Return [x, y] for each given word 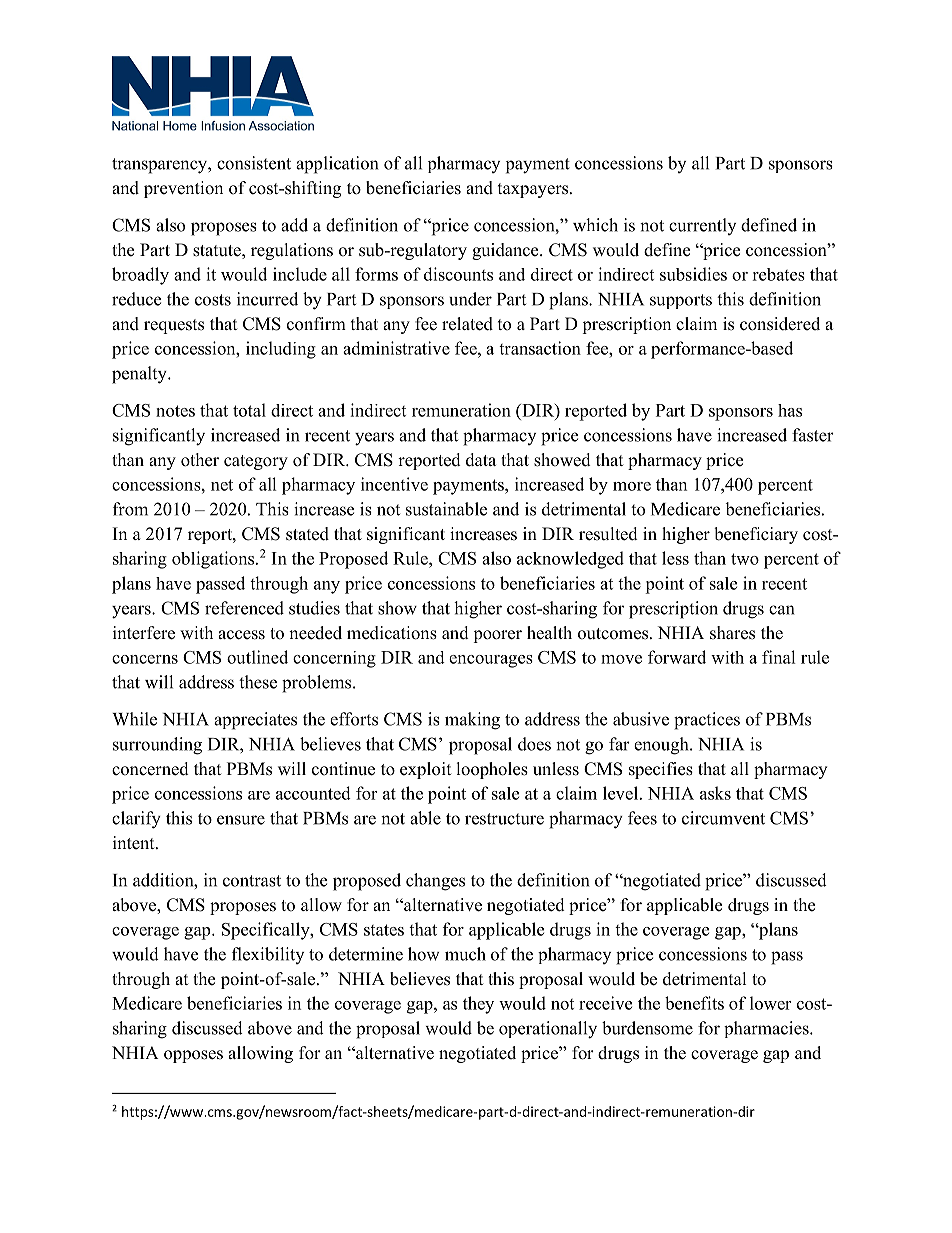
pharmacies [767, 1029]
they [478, 1005]
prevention [183, 189]
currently [702, 226]
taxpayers [534, 190]
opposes [193, 1056]
